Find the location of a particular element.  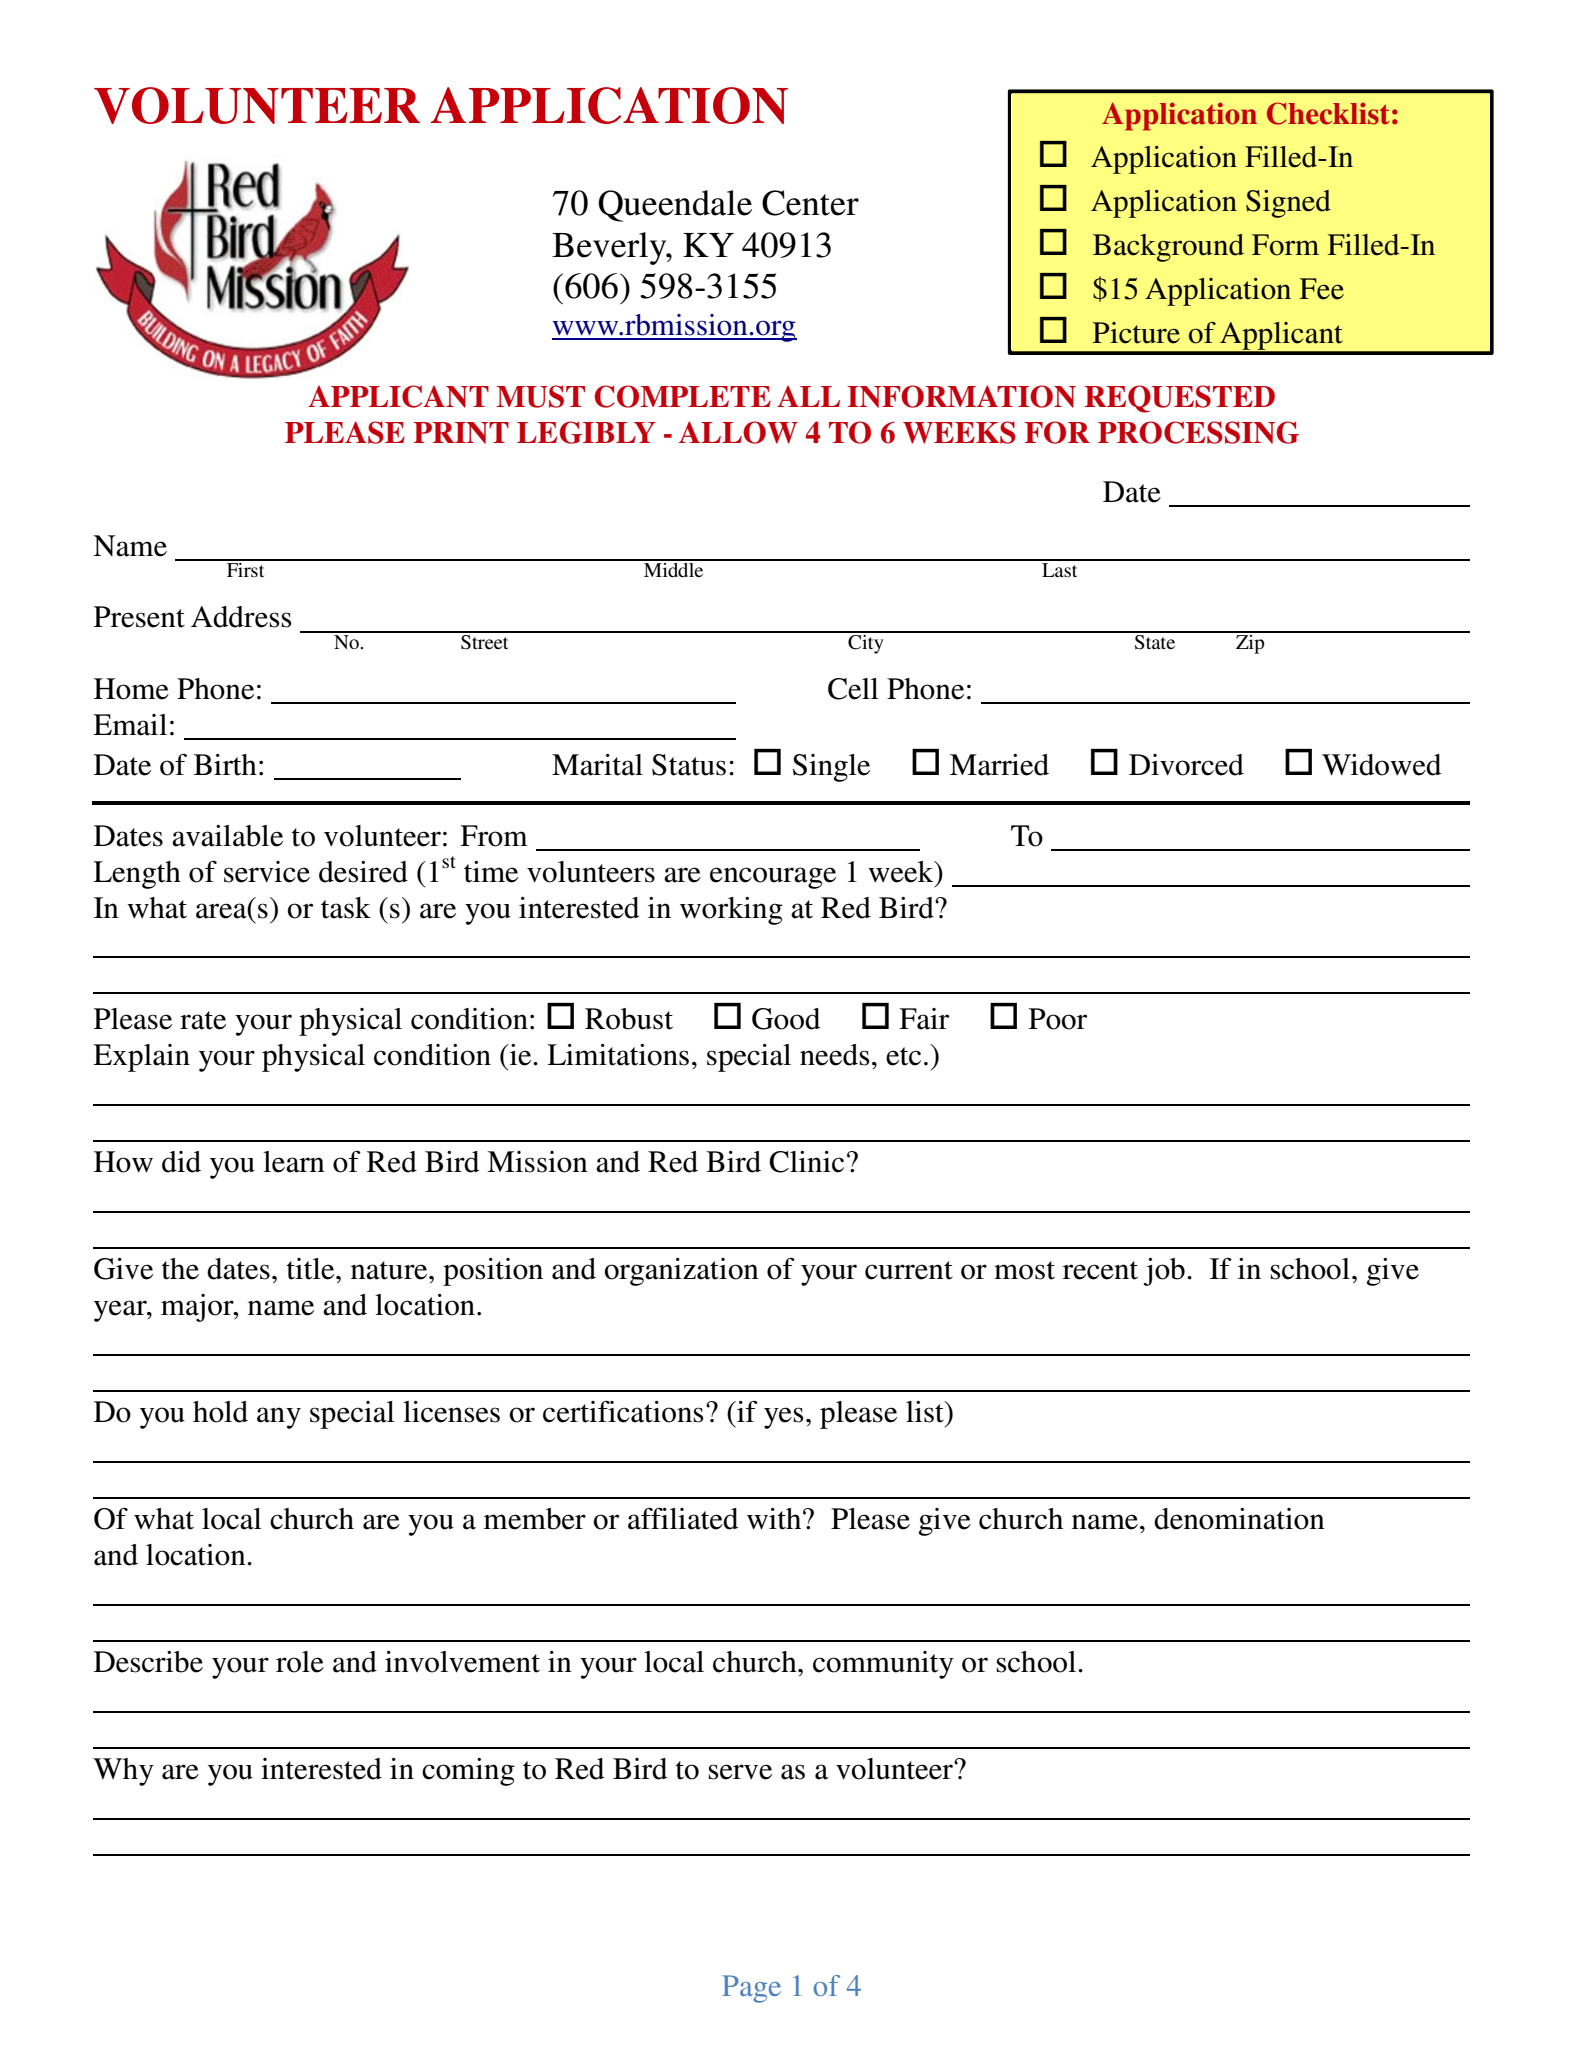

community is located at coordinates (883, 1665).
